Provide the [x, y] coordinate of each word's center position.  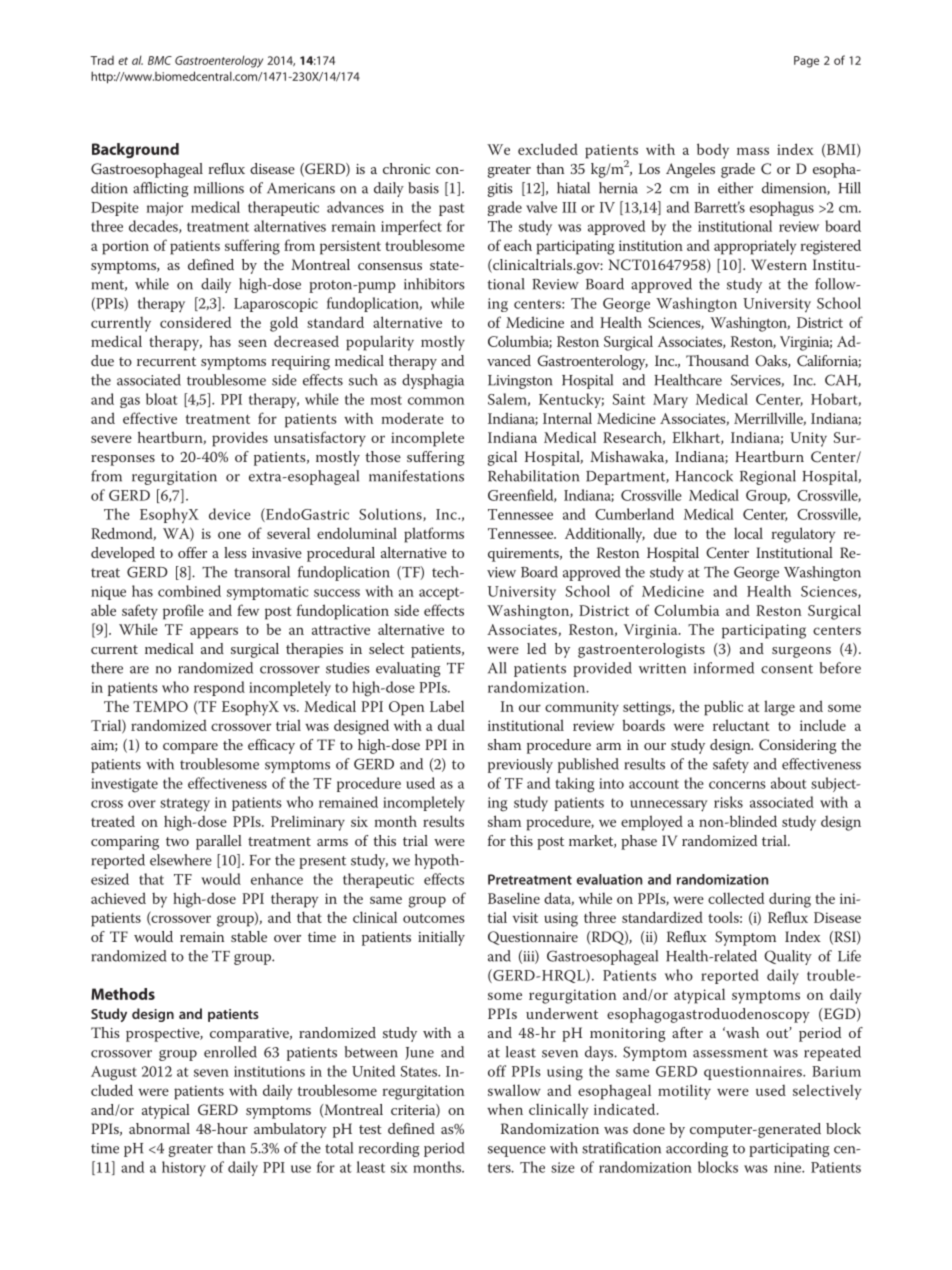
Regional [768, 477]
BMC [160, 60]
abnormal [159, 1128]
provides [240, 439]
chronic [406, 168]
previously [520, 765]
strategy [185, 805]
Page [806, 62]
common [436, 401]
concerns [737, 785]
